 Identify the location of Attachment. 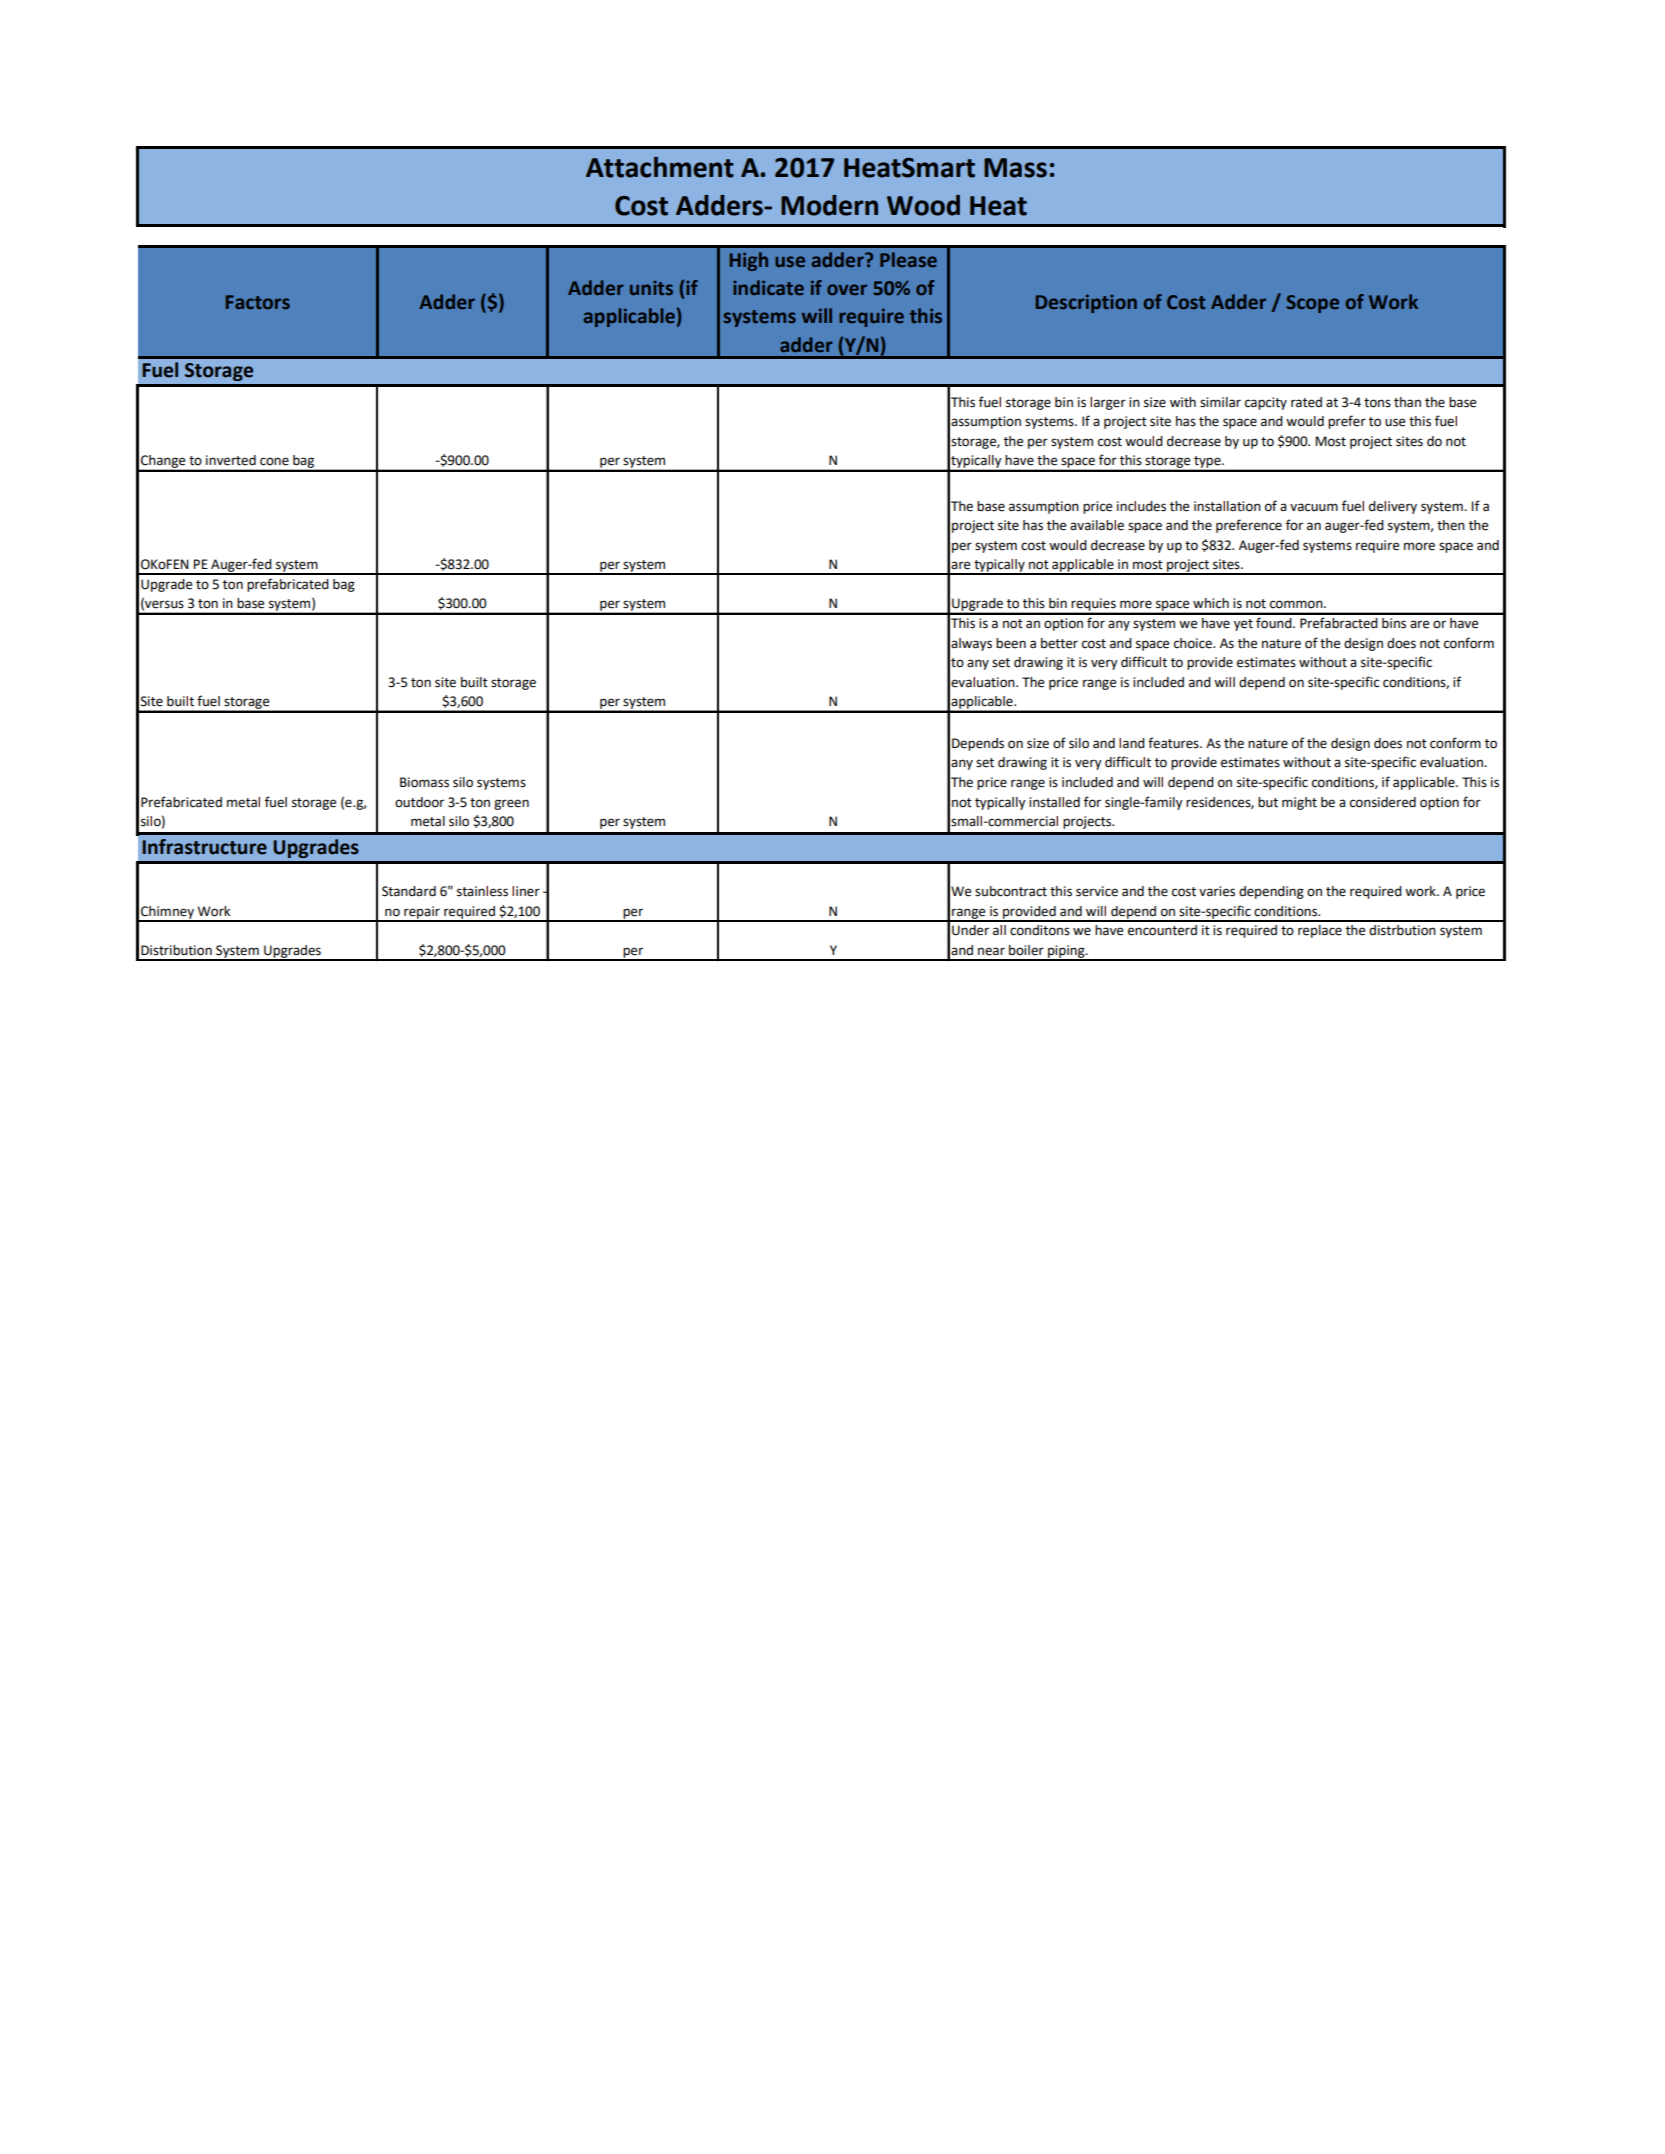
(660, 167).
